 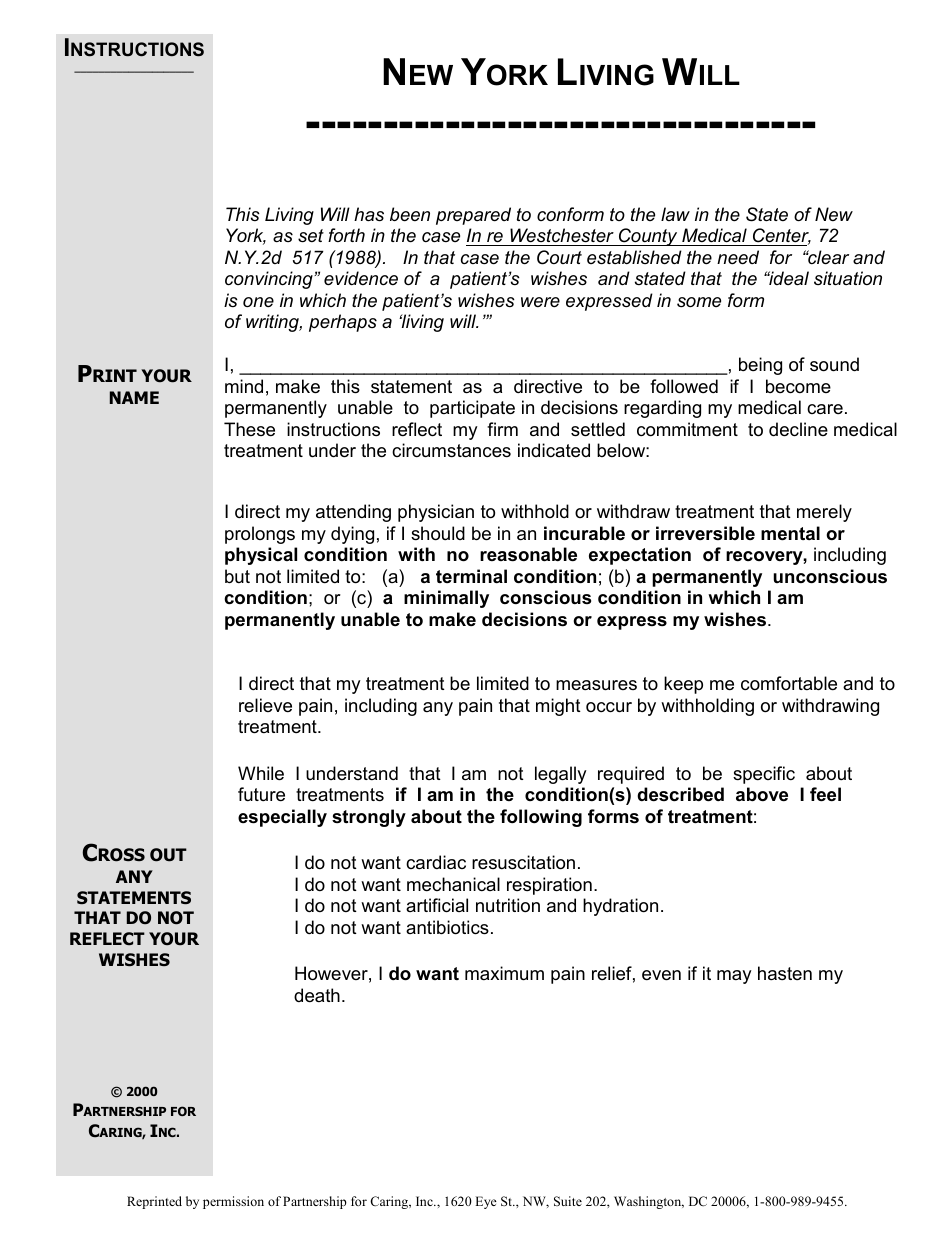 What do you see at coordinates (473, 216) in the screenshot?
I see `prepared` at bounding box center [473, 216].
